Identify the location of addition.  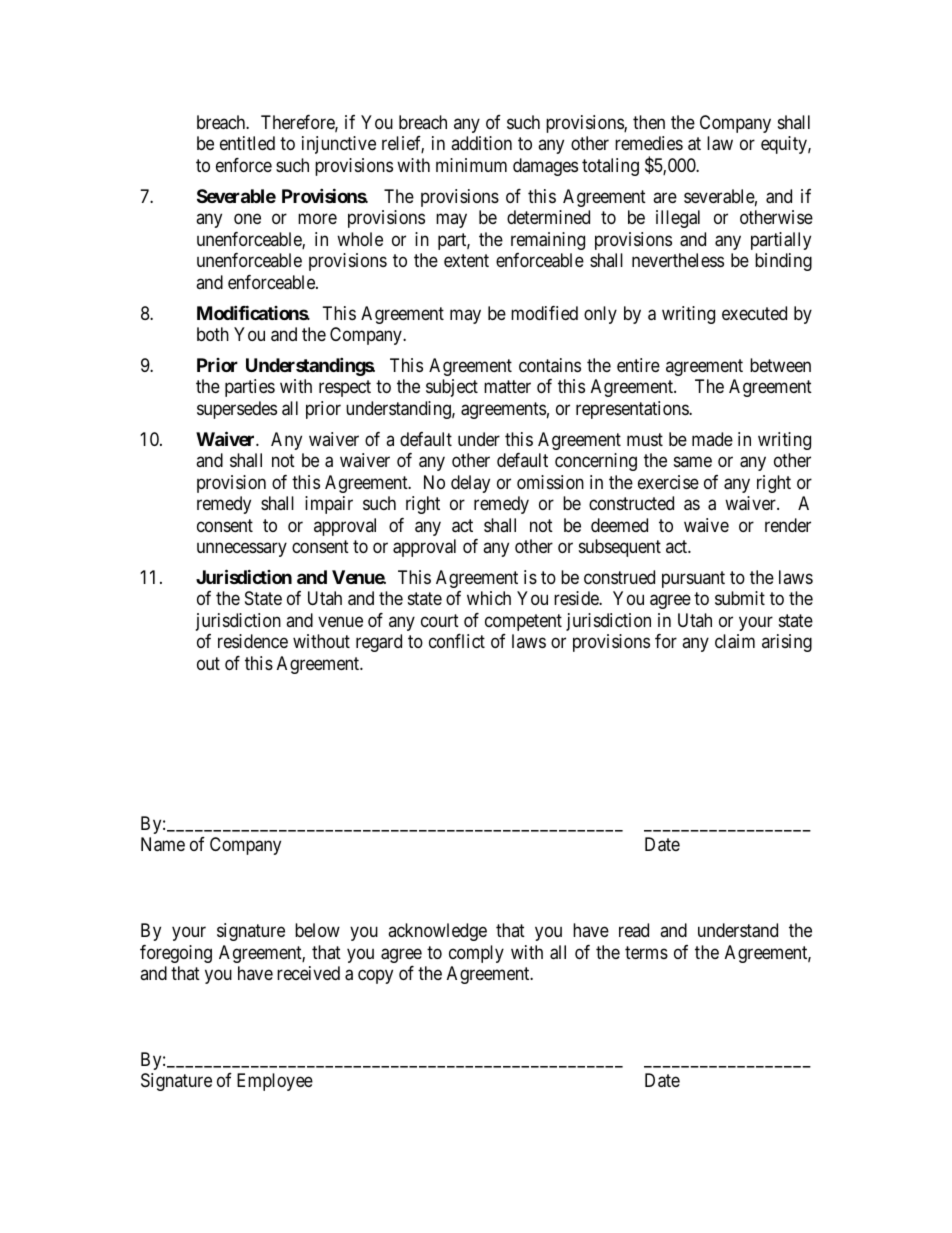
(481, 143).
